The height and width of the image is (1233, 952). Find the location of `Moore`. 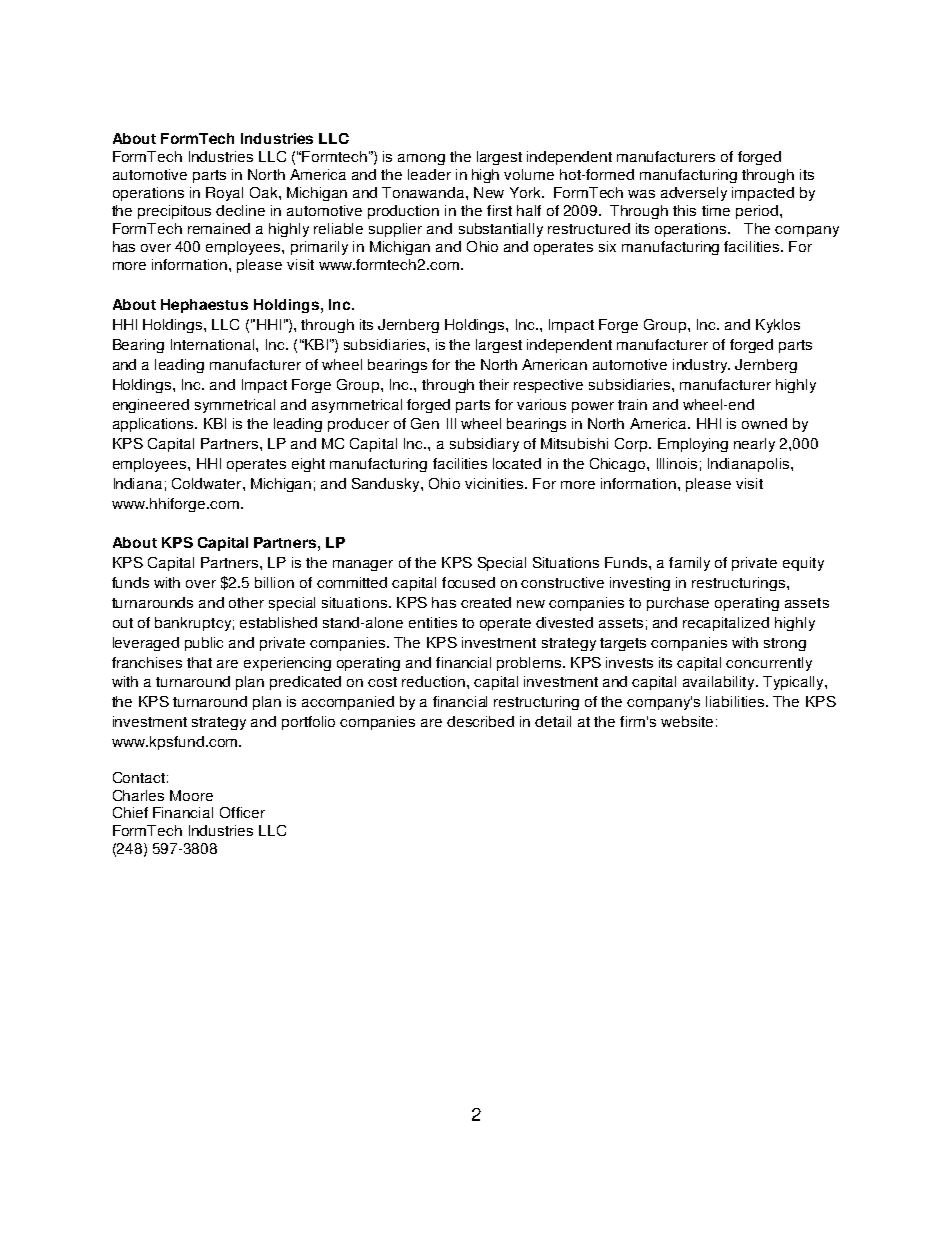

Moore is located at coordinates (191, 795).
